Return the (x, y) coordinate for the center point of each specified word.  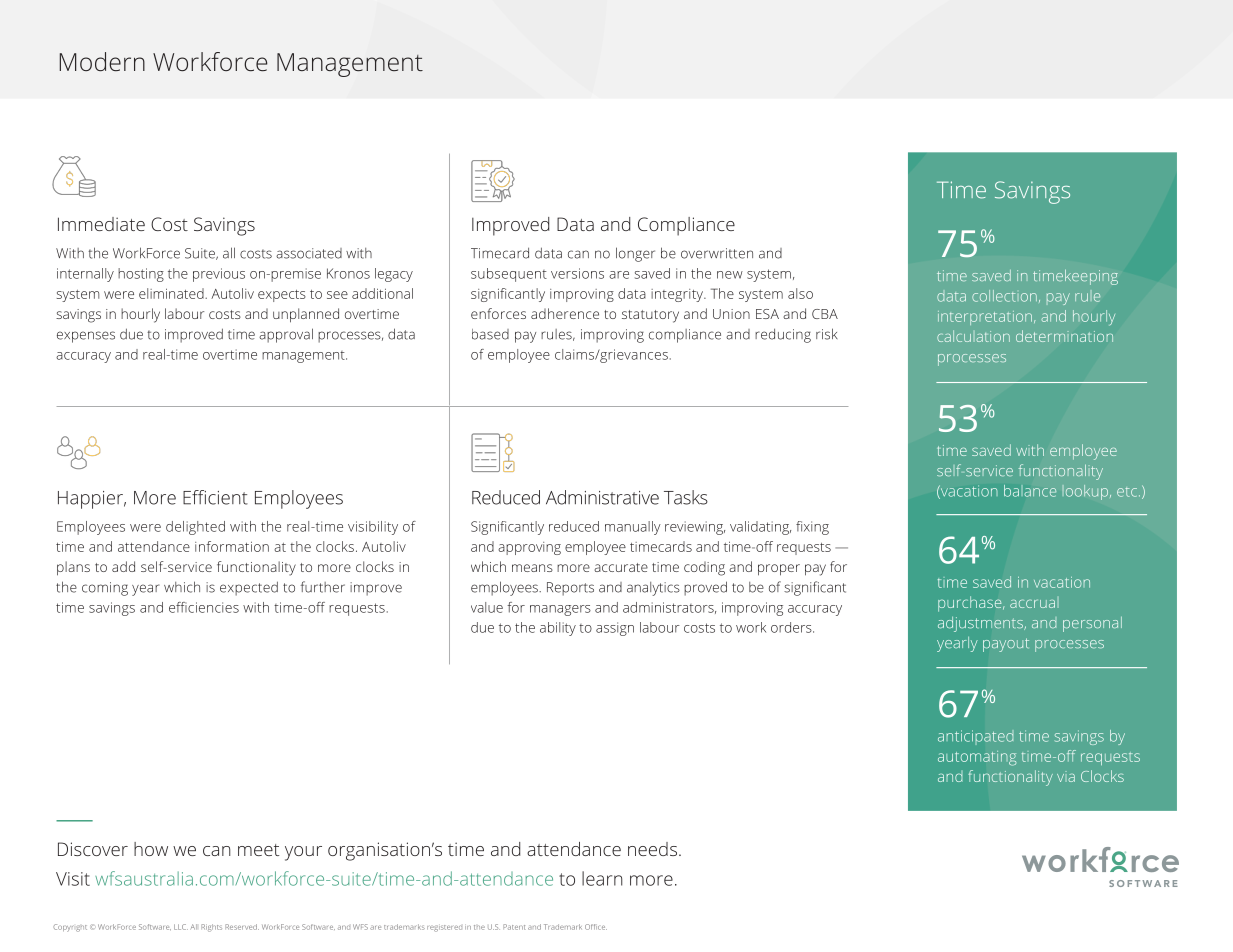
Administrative (602, 497)
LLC (181, 927)
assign (615, 629)
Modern (102, 61)
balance (1030, 491)
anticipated (976, 737)
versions (577, 273)
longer (635, 254)
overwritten (717, 253)
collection (1004, 296)
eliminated (172, 293)
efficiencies (204, 607)
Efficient (215, 497)
